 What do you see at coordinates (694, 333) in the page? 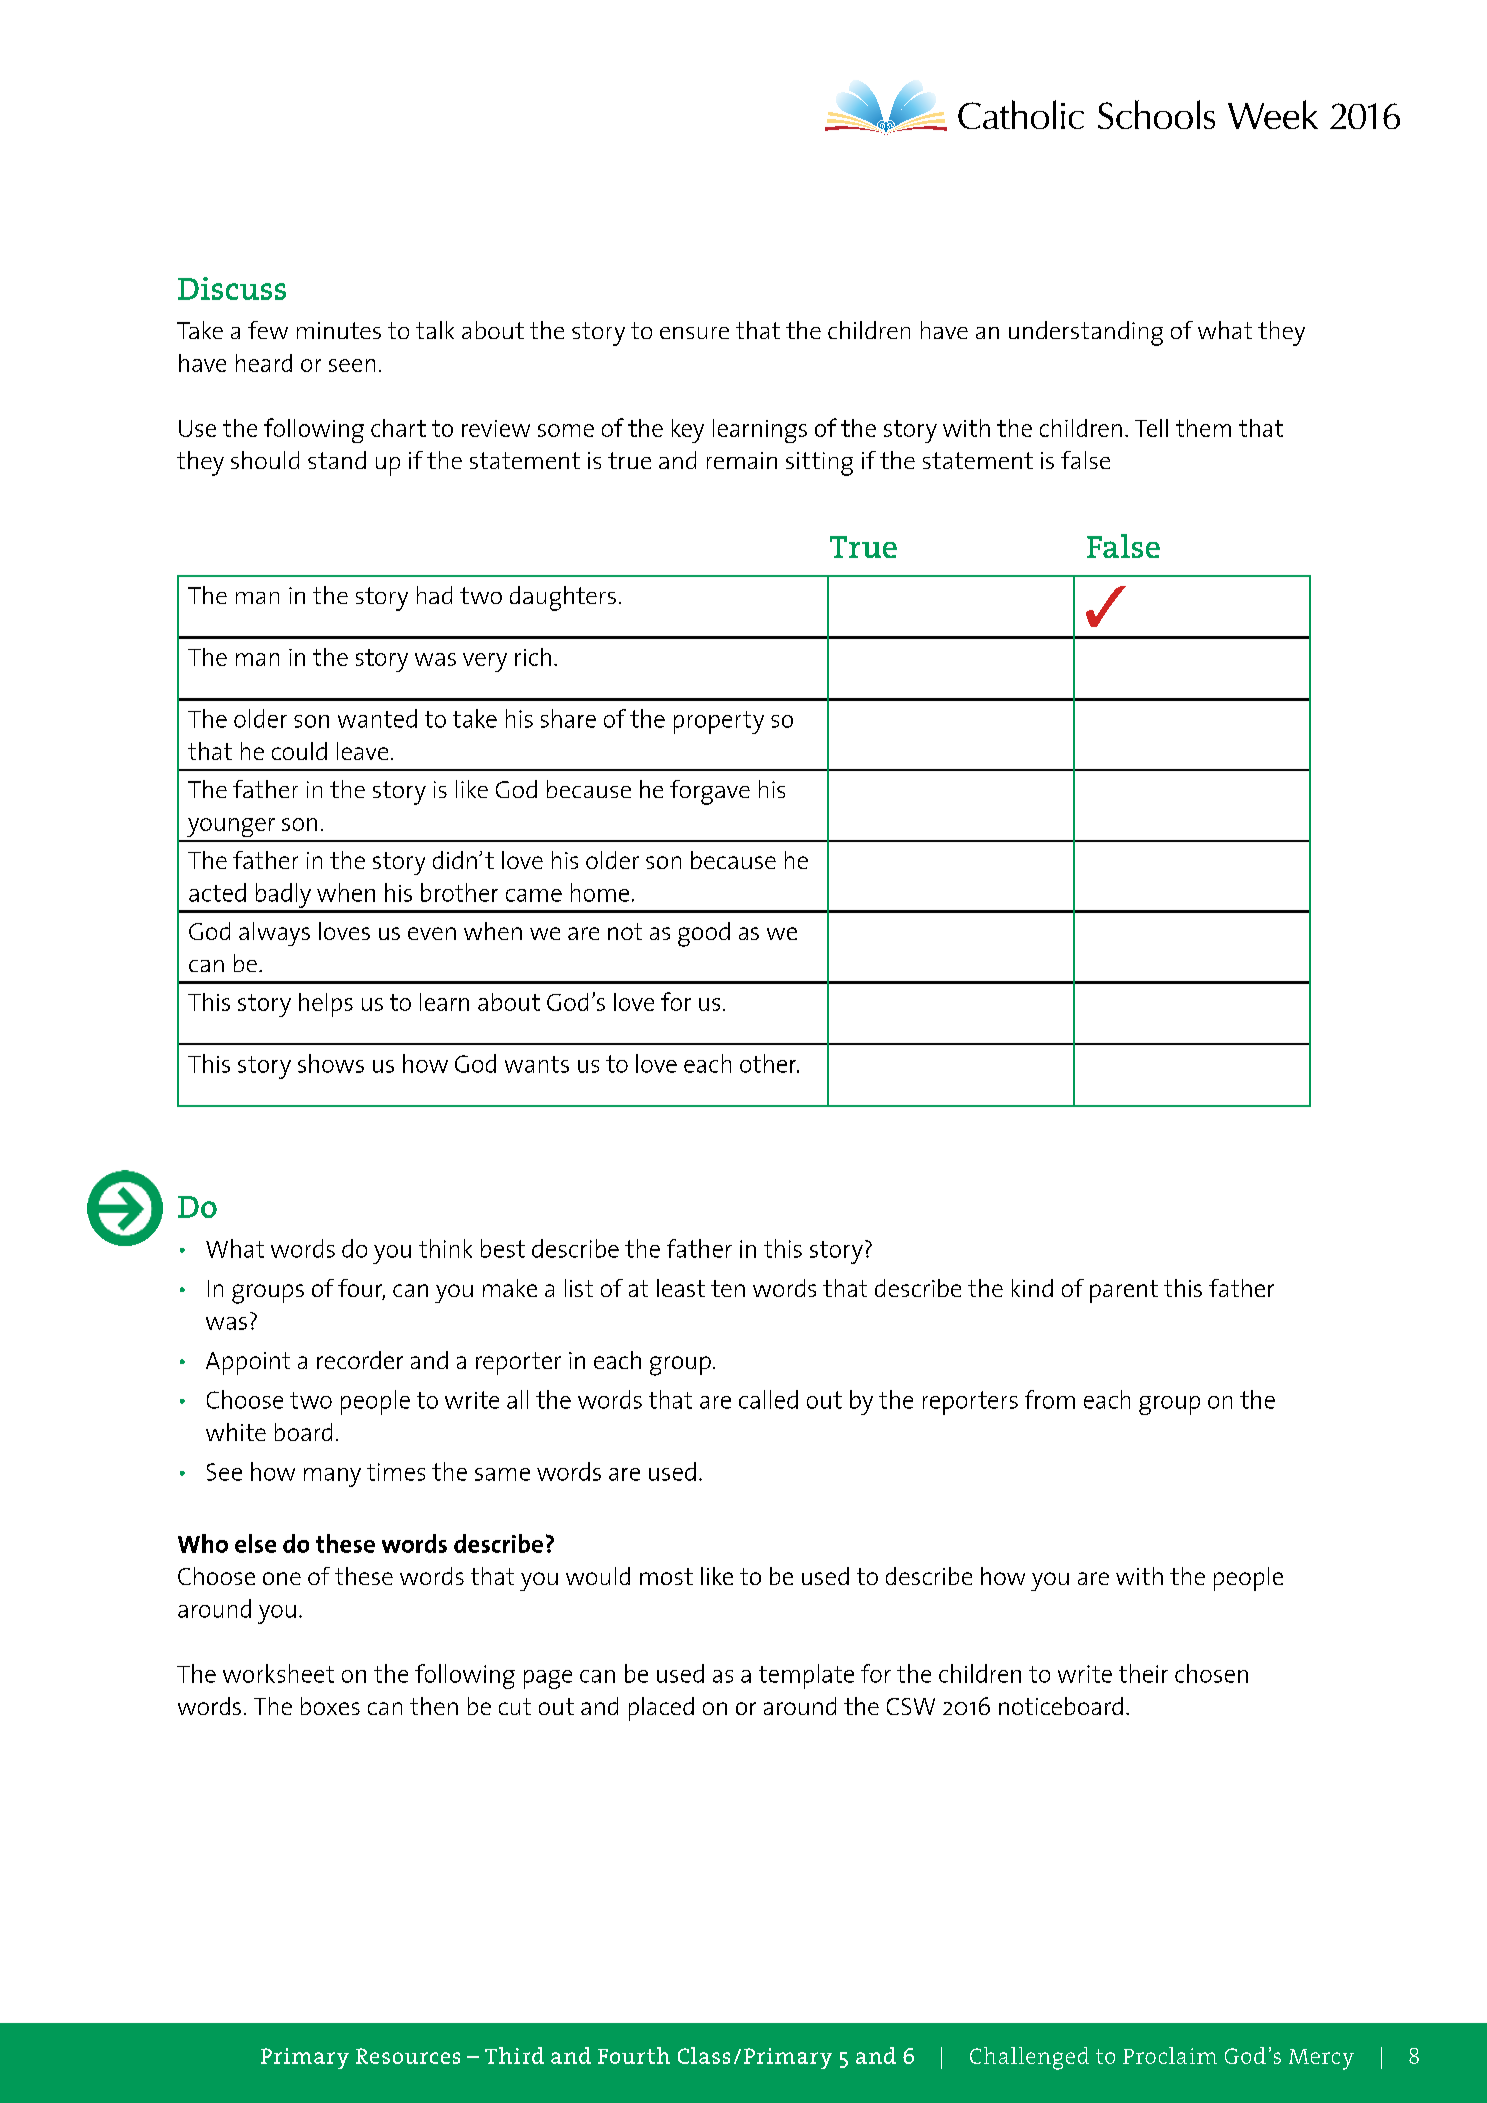
I see `ensure` at bounding box center [694, 333].
